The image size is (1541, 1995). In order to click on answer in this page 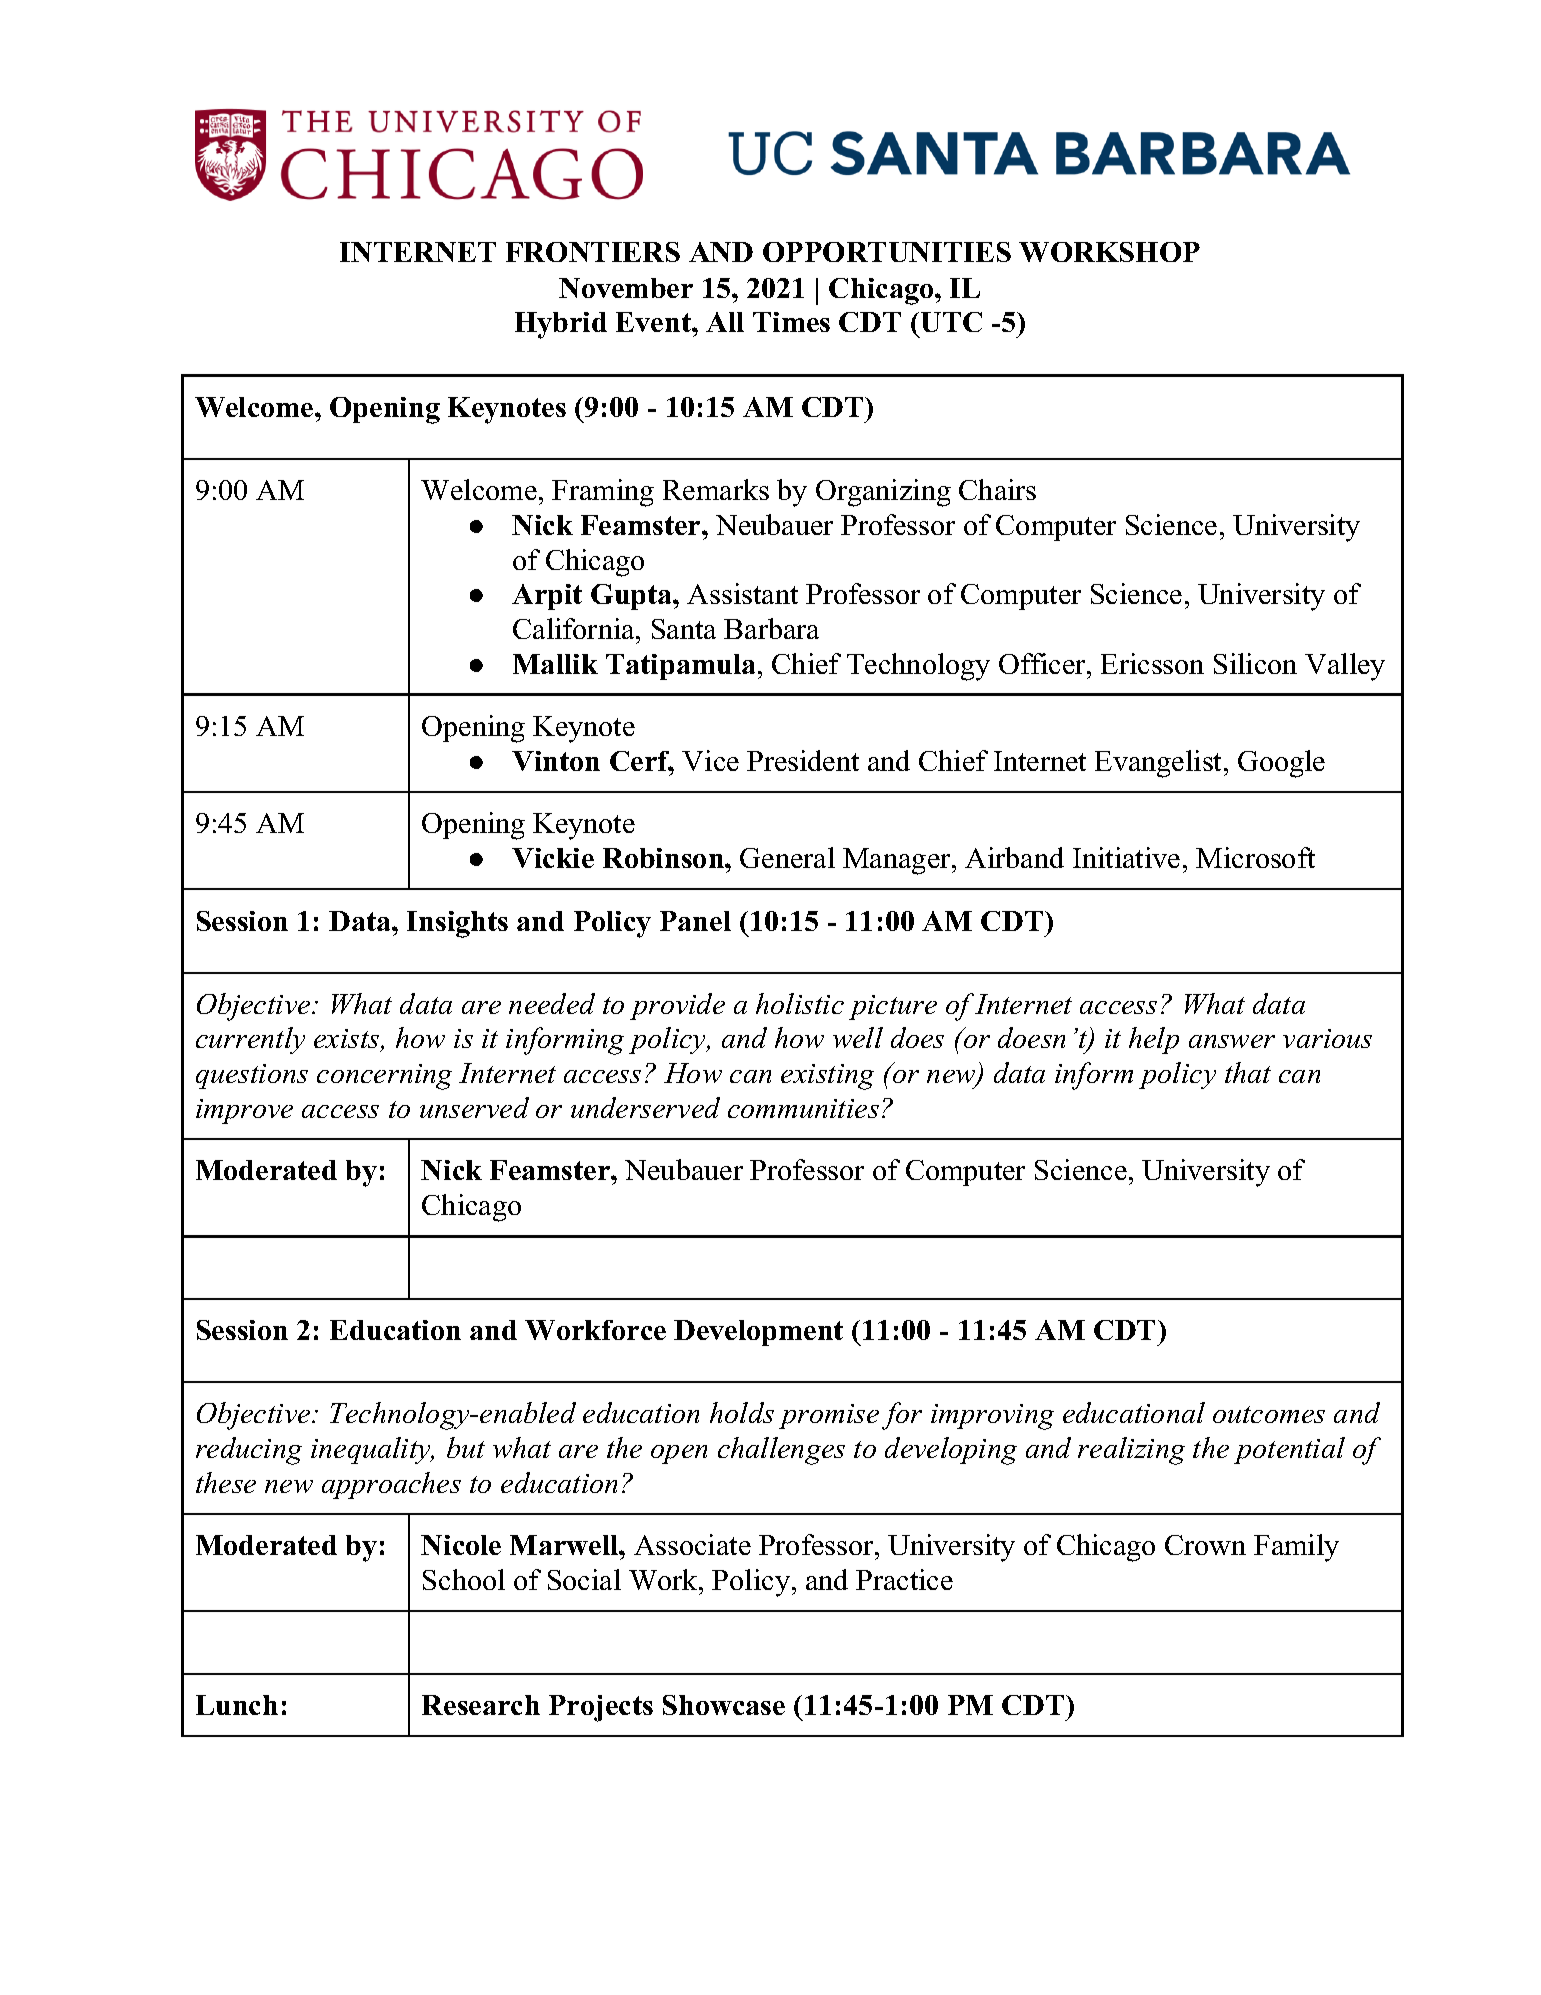, I will do `click(1232, 1041)`.
